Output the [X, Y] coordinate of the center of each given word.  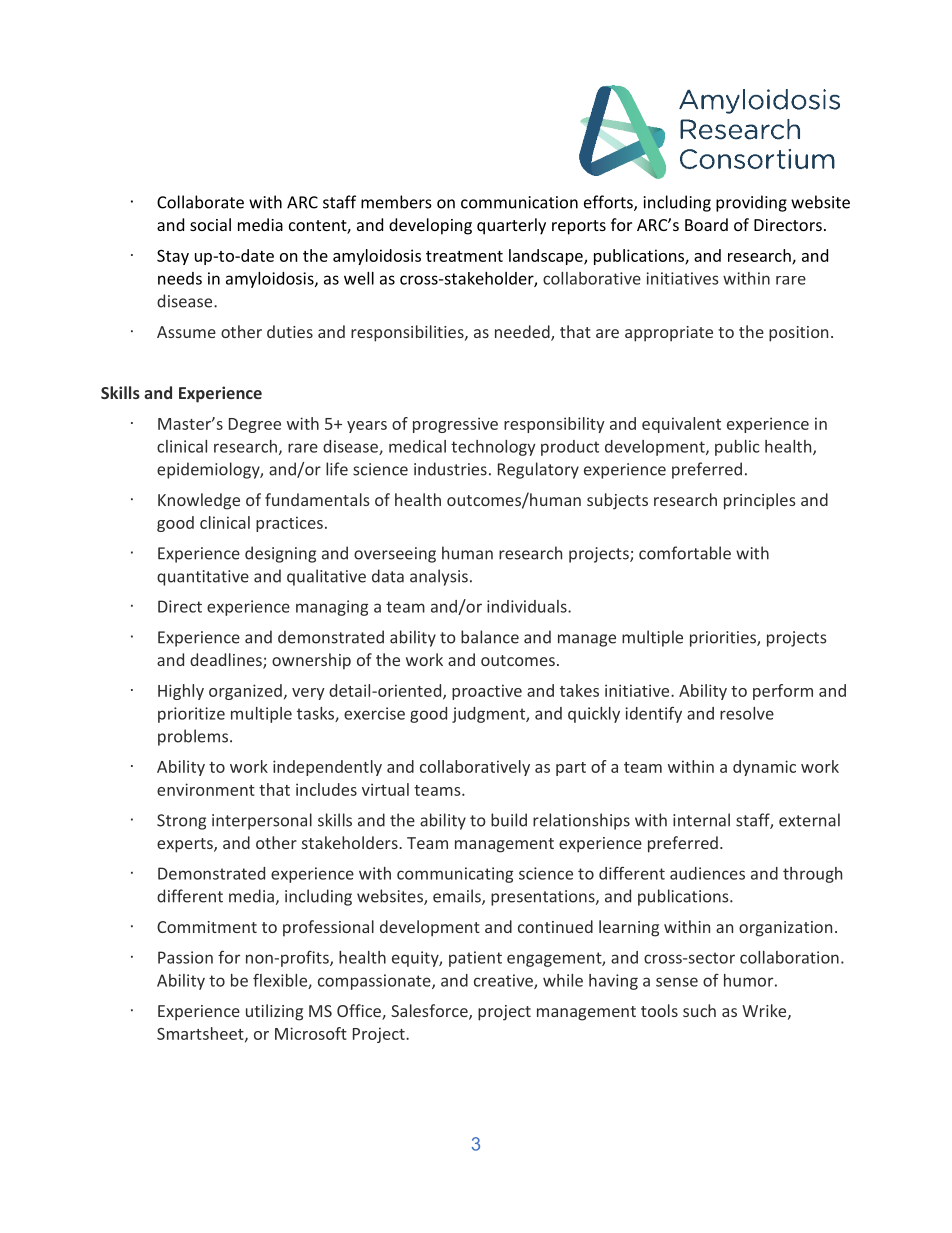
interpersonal [262, 821]
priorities [724, 639]
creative [504, 981]
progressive [455, 425]
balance [490, 637]
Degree [255, 425]
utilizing [274, 1012]
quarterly [511, 226]
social [210, 224]
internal [701, 820]
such [699, 1010]
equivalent [681, 425]
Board [706, 224]
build [509, 820]
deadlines [227, 661]
